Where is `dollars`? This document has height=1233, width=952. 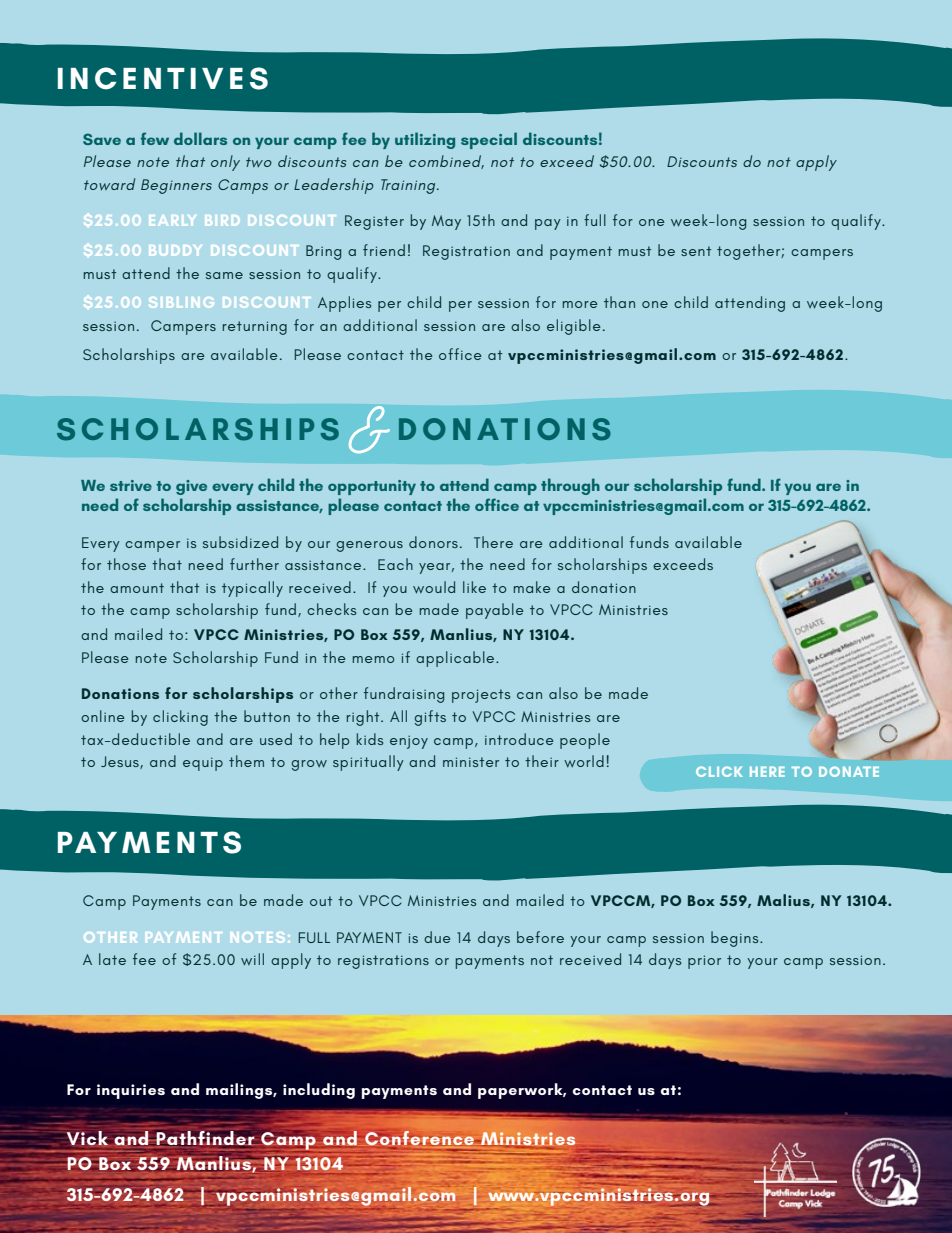 dollars is located at coordinates (200, 138).
